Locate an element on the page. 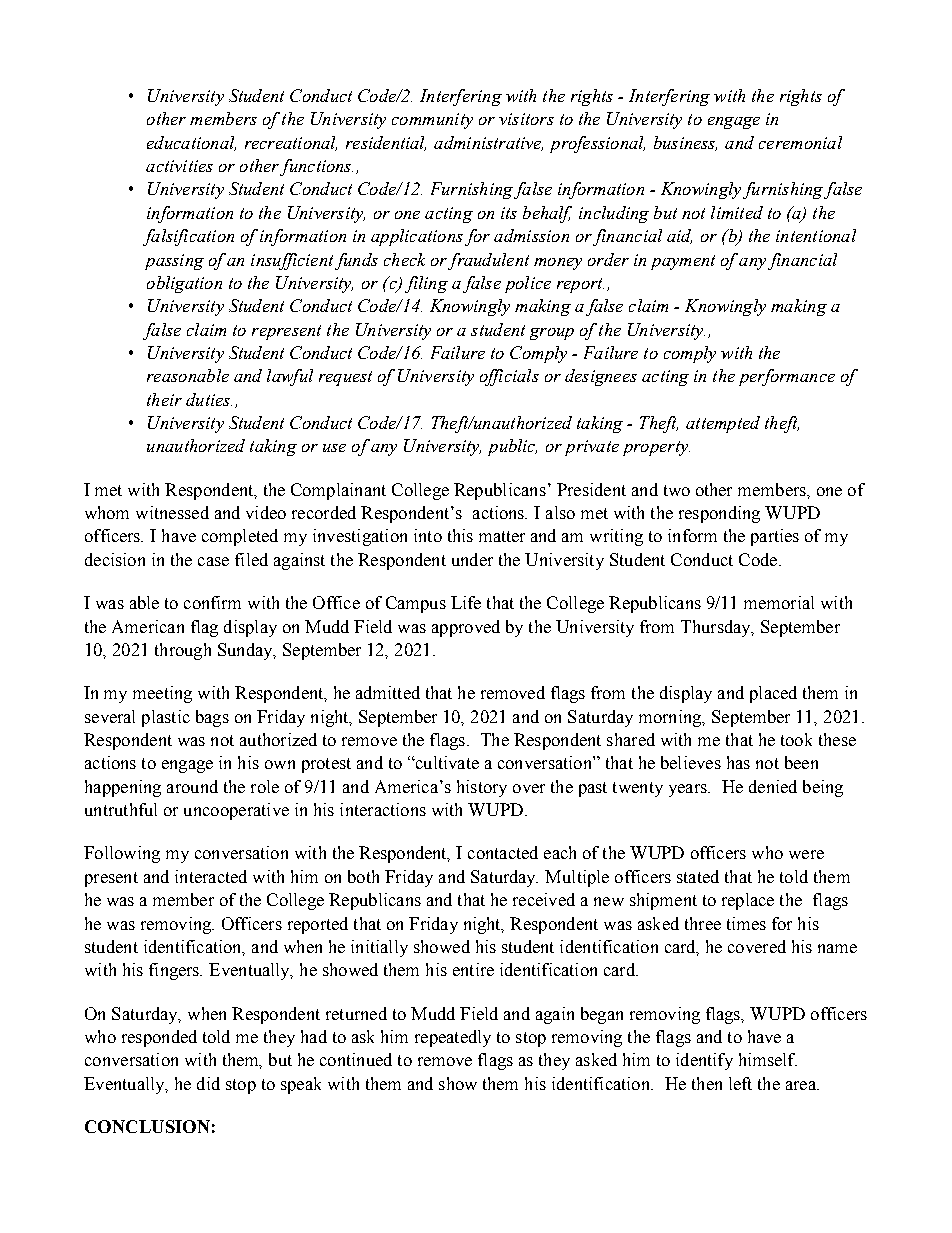  repeatedly is located at coordinates (453, 1038).
